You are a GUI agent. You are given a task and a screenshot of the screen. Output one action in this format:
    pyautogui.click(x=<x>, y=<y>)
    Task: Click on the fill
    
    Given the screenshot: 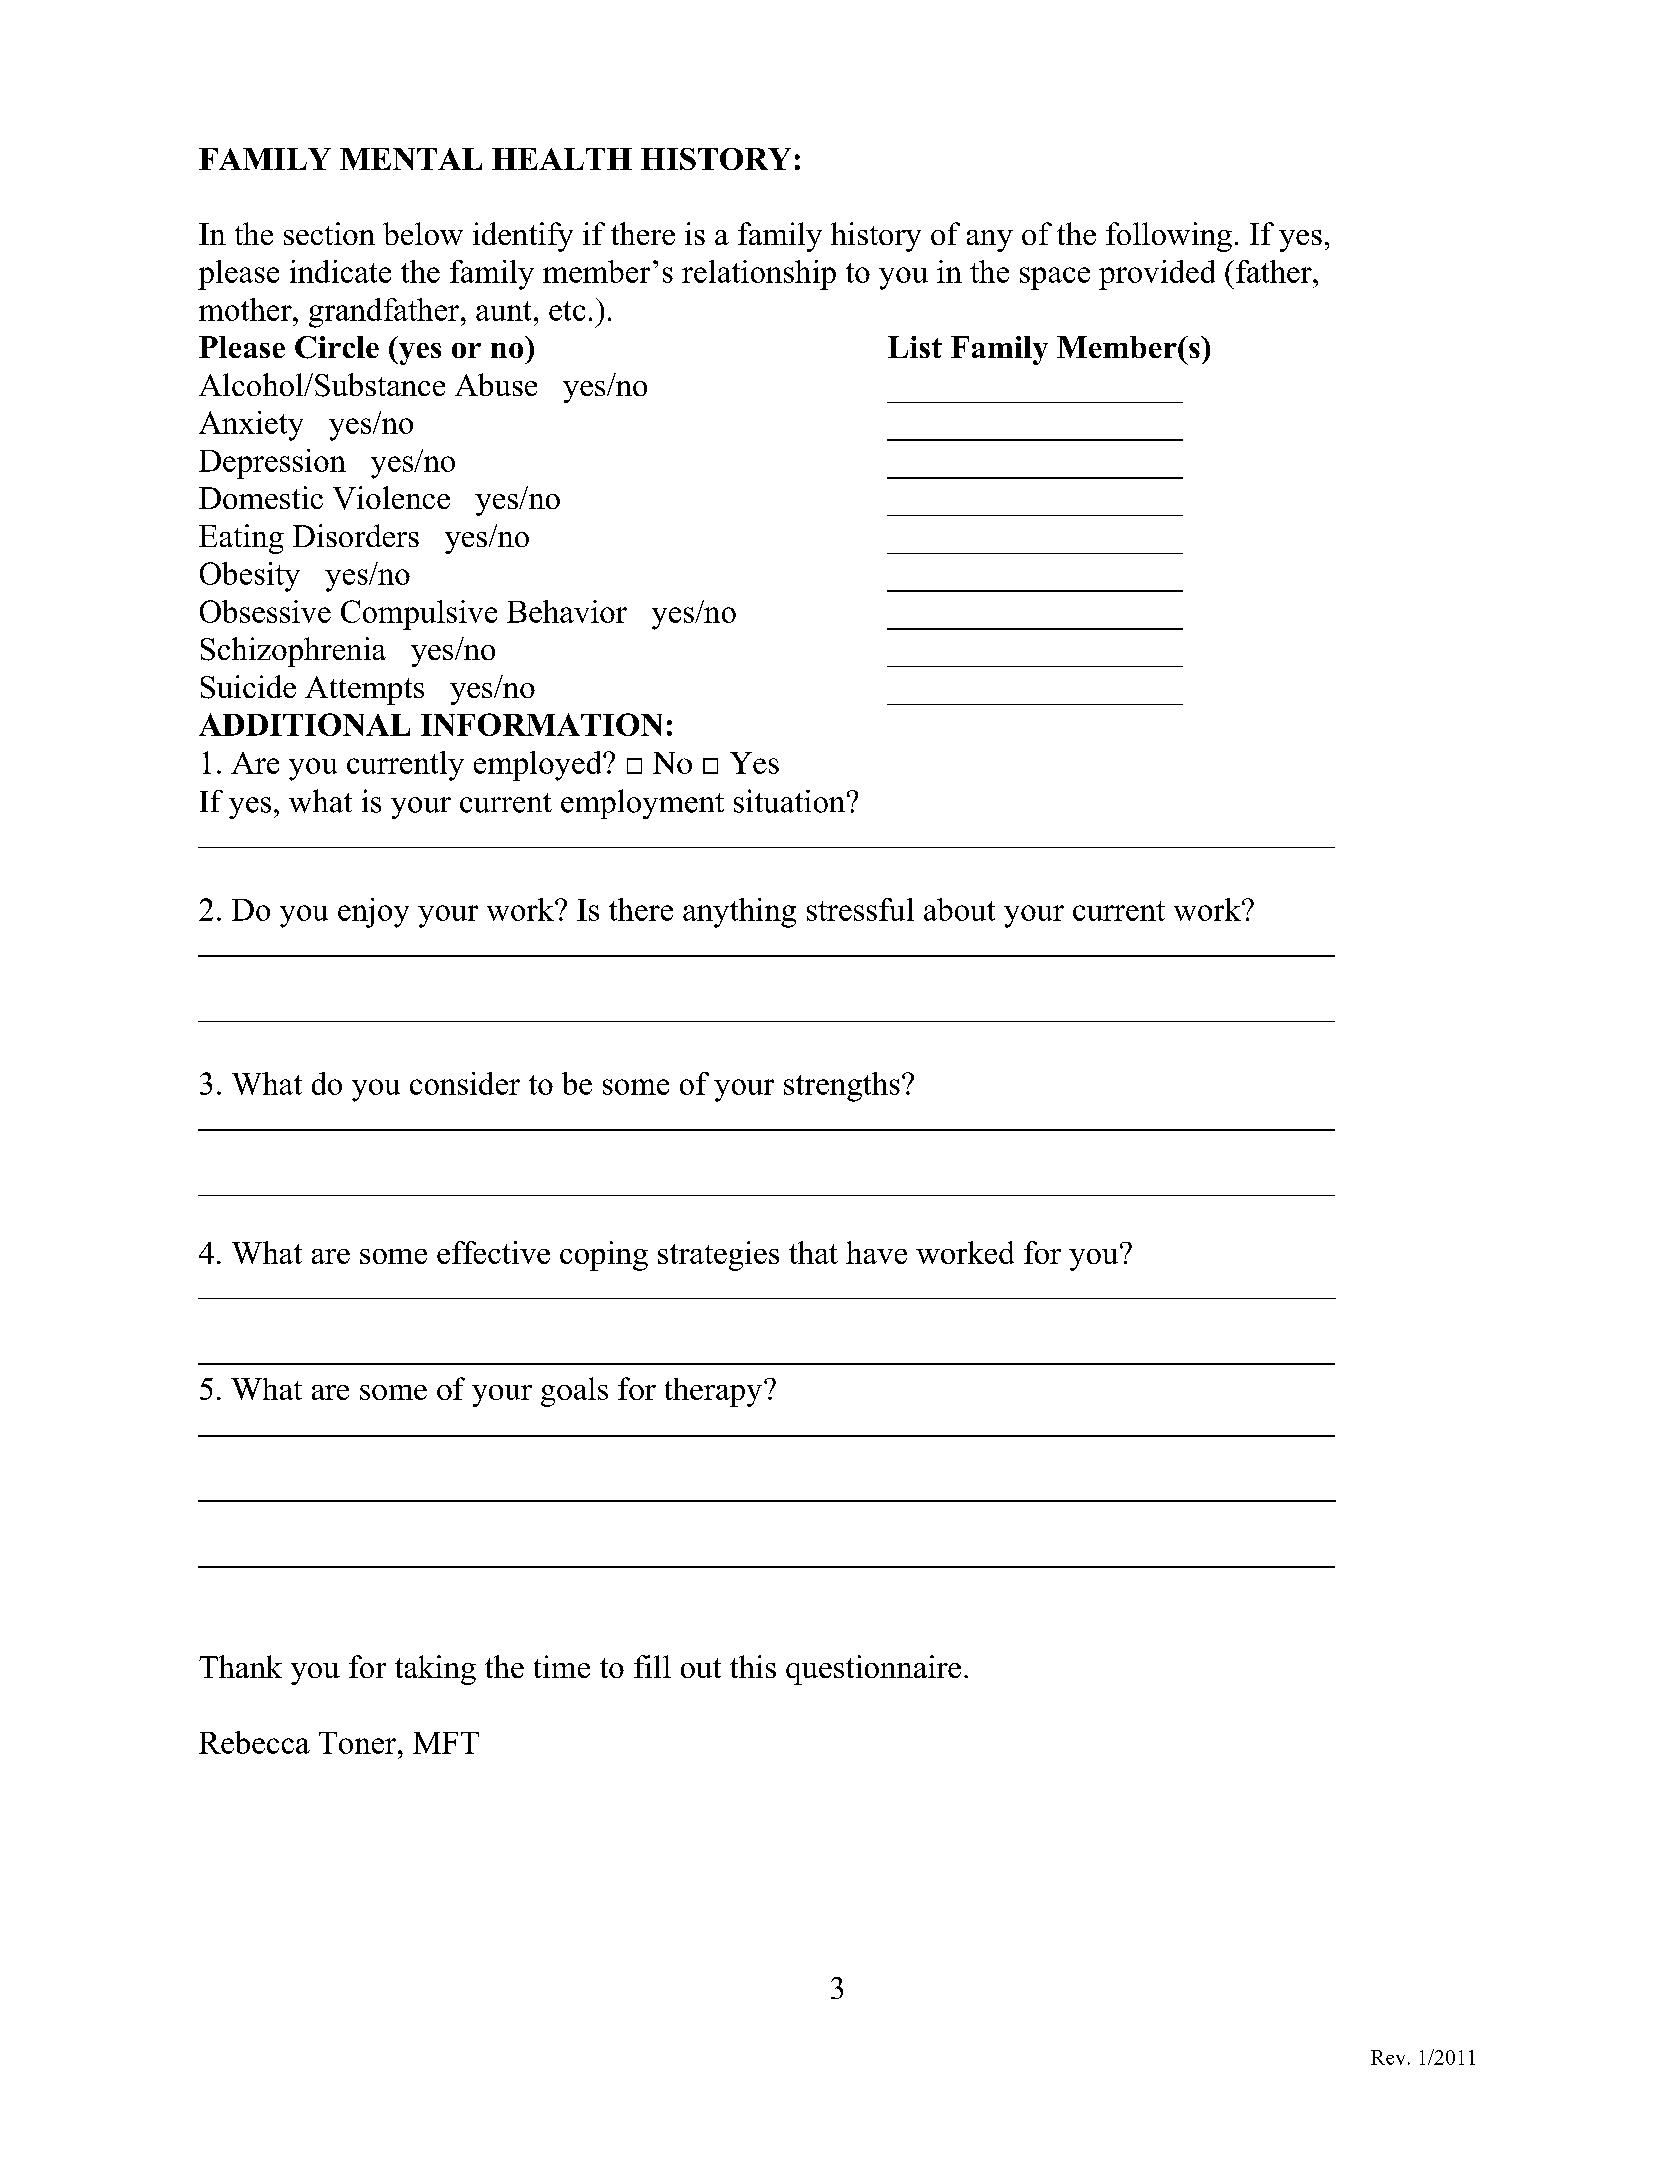 What is the action you would take?
    pyautogui.click(x=652, y=1666)
